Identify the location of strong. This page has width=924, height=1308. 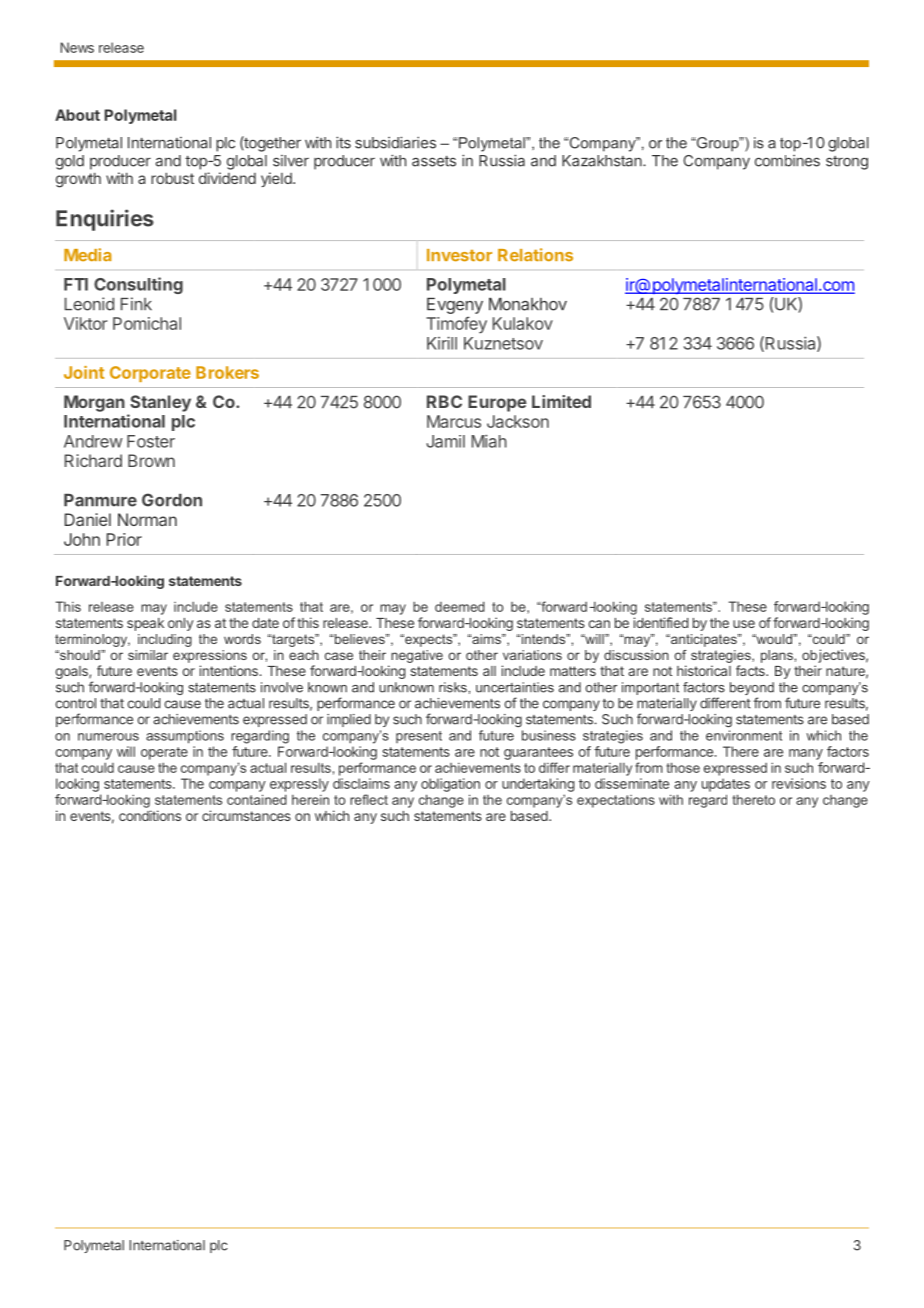
(847, 163).
